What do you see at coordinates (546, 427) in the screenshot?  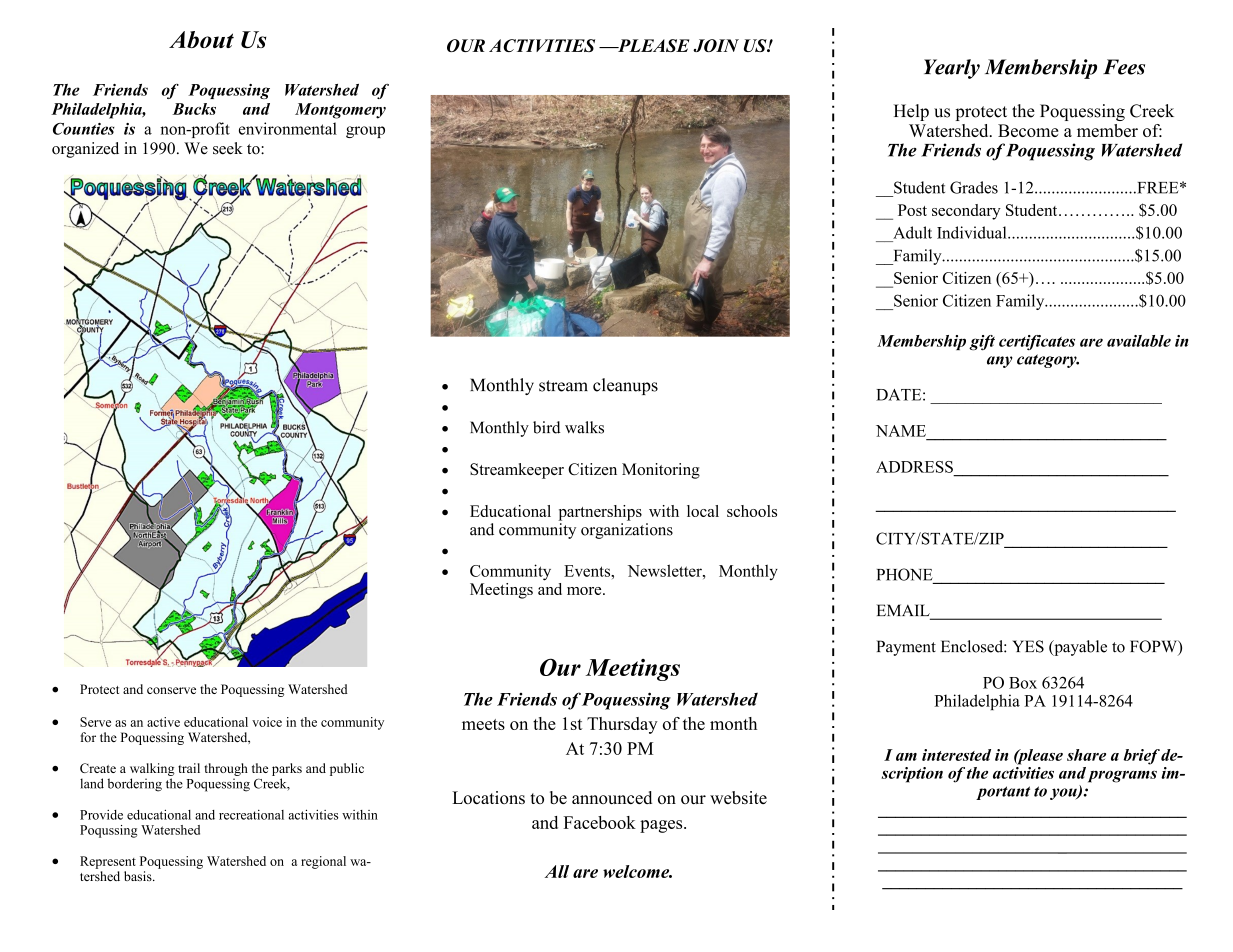 I see `bird` at bounding box center [546, 427].
